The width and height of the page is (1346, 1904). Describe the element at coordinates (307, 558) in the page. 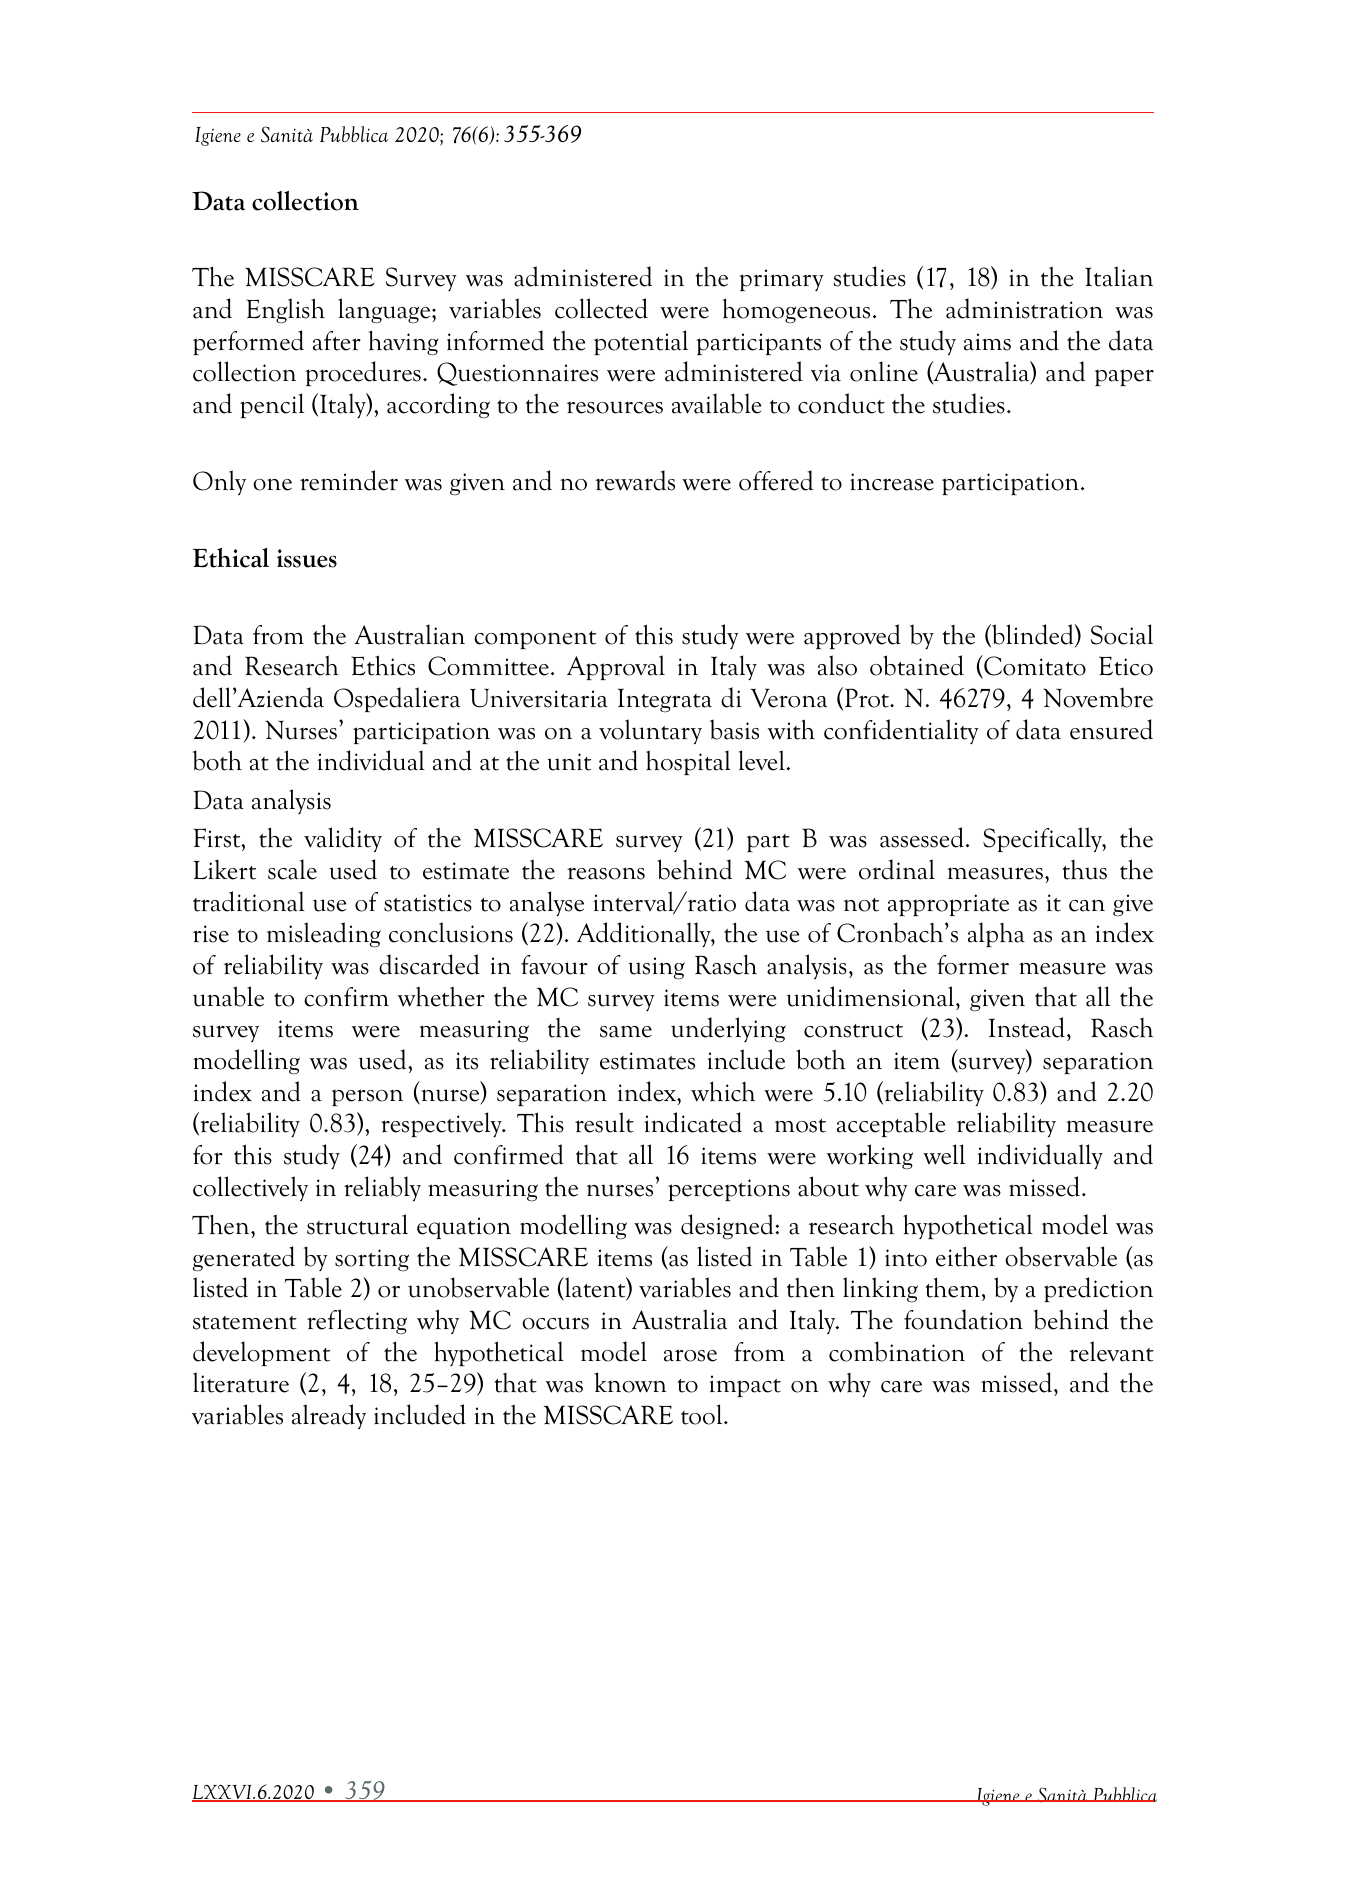

I see `issues` at that location.
